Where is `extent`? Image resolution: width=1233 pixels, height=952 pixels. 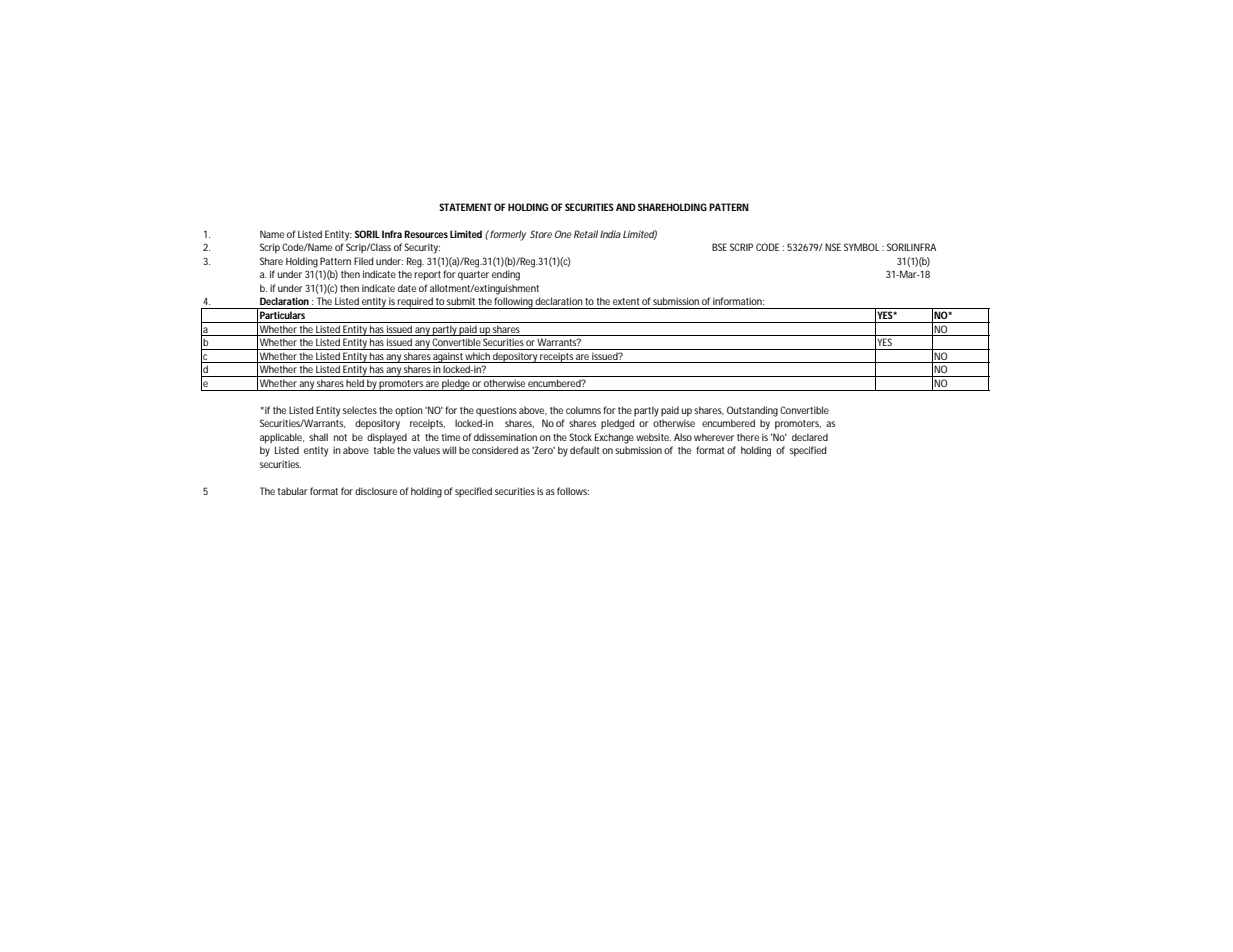
extent is located at coordinates (626, 301).
